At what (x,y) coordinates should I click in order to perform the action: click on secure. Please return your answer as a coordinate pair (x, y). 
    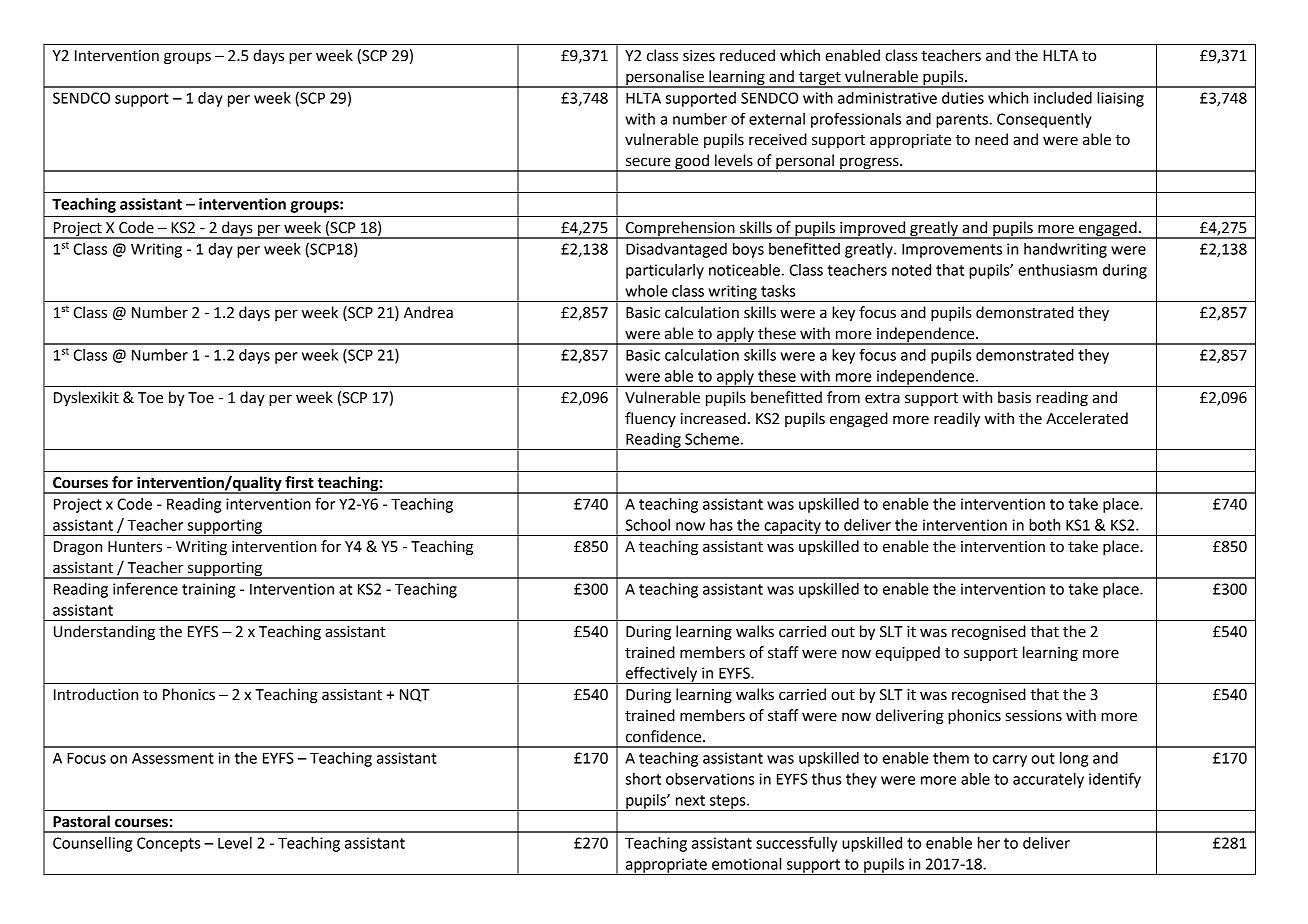
    Looking at the image, I should click on (648, 162).
